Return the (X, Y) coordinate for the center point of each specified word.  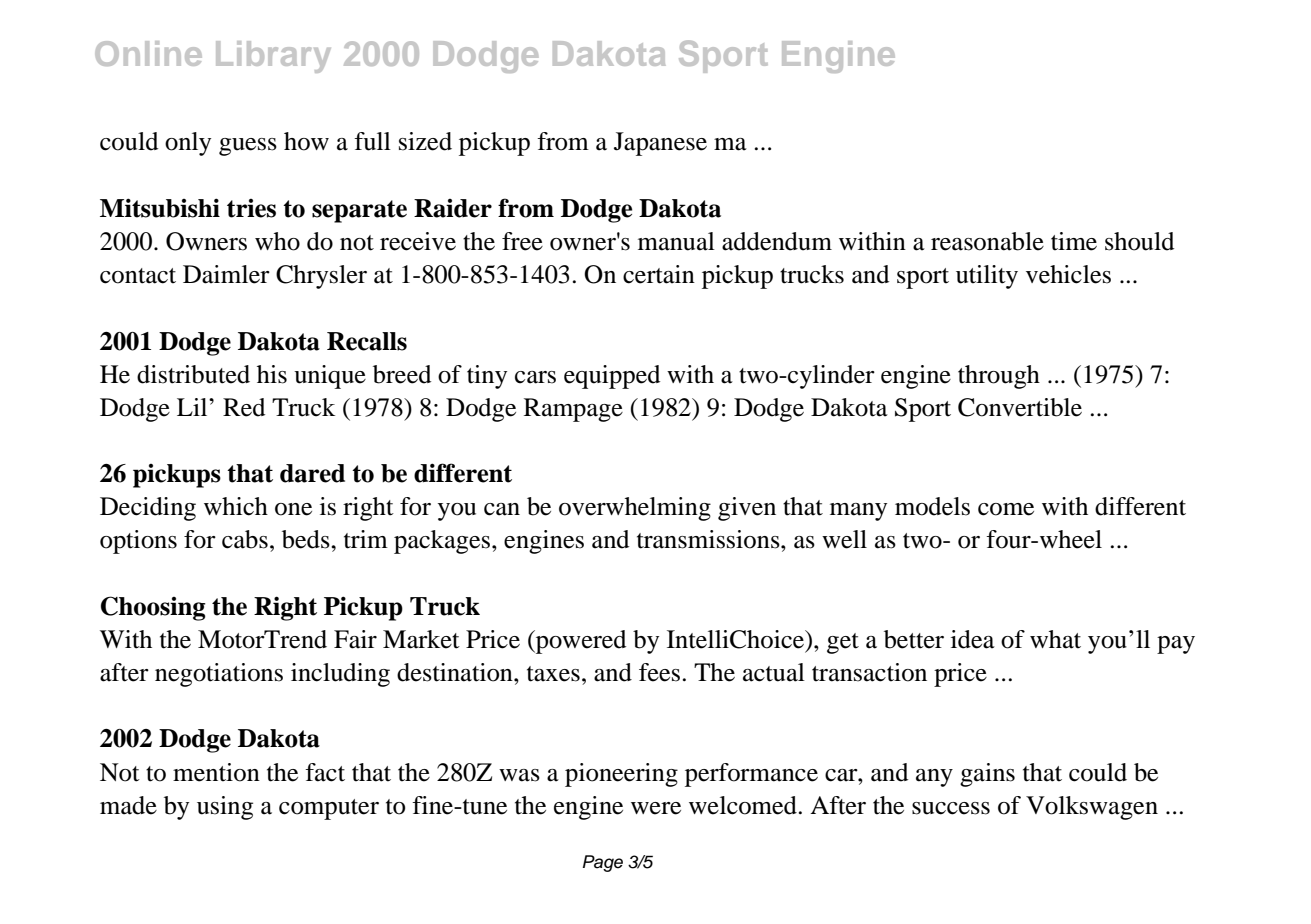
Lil (193, 407)
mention (216, 772)
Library (273, 57)
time (1074, 241)
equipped (612, 377)
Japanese (660, 144)
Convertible (1020, 407)
